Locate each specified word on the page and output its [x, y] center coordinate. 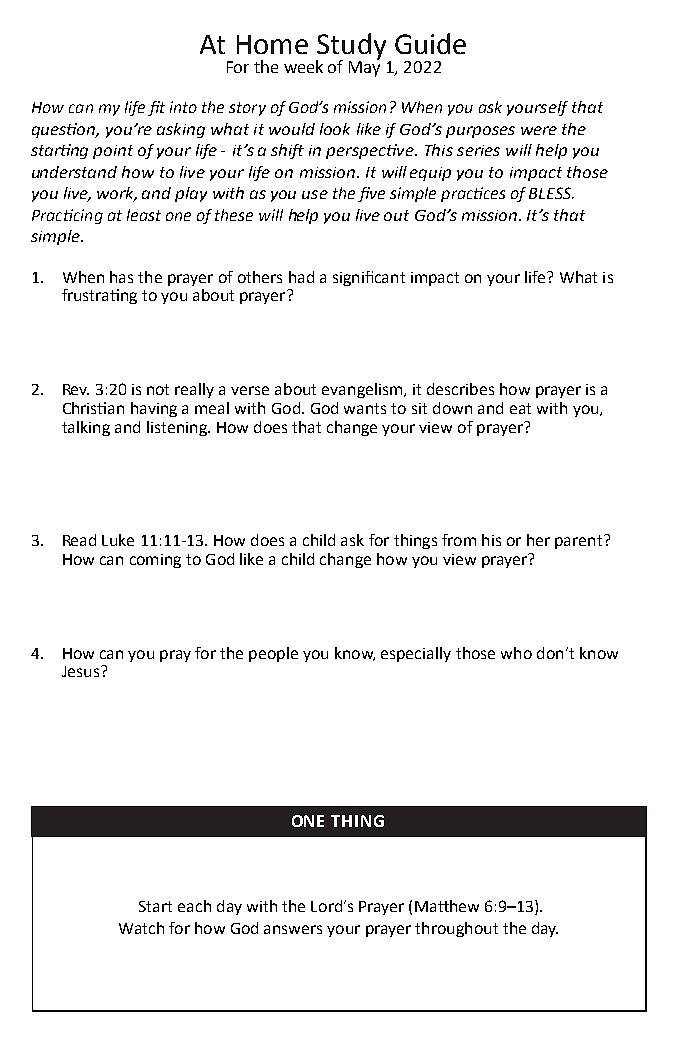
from [459, 540]
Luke [118, 540]
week [303, 66]
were [539, 130]
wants [365, 408]
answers [293, 929]
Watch [141, 928]
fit [156, 108]
